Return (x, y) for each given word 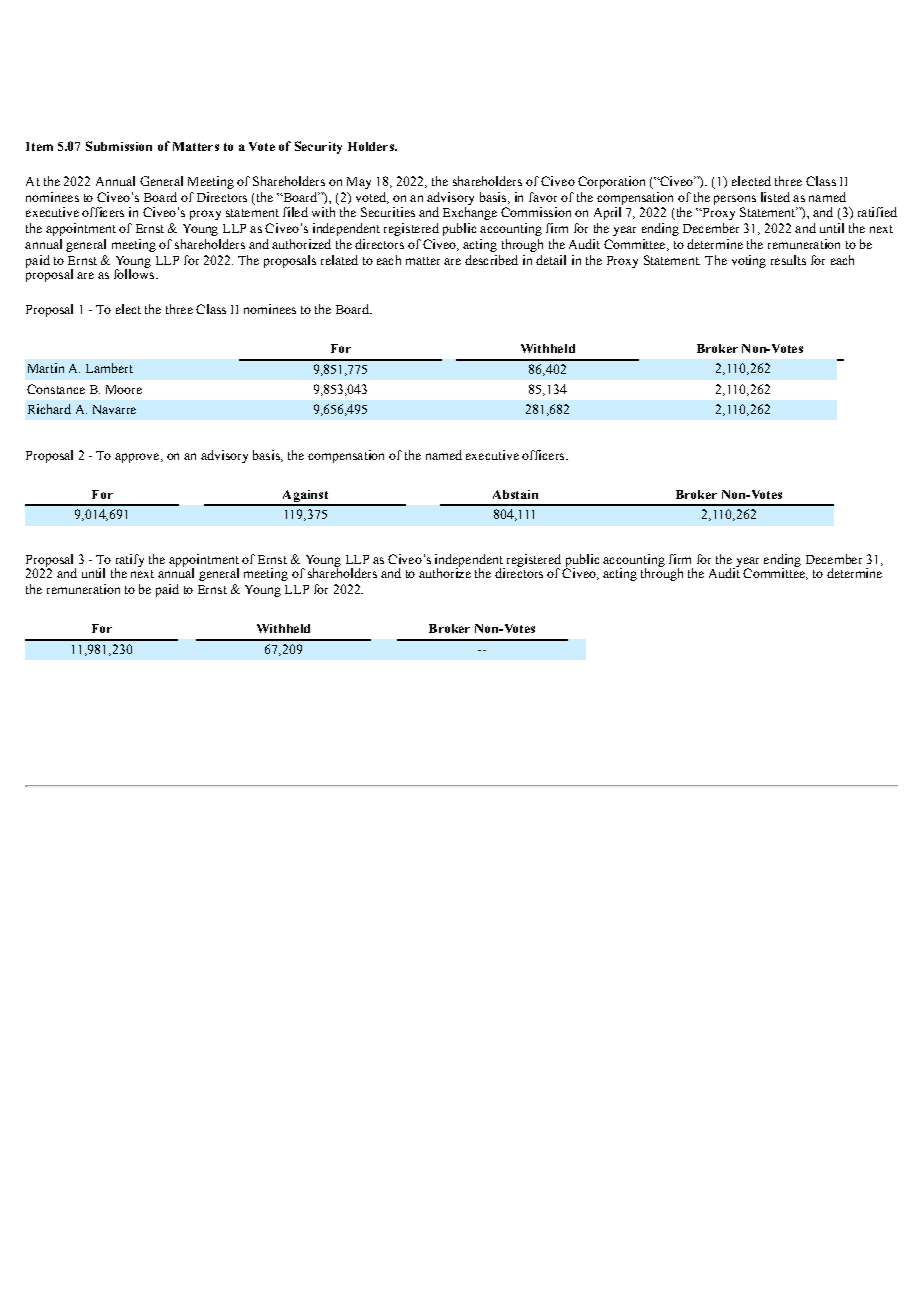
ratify (129, 561)
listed (775, 197)
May (359, 183)
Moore (124, 389)
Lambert (109, 368)
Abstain (515, 494)
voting (749, 261)
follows (135, 273)
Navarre (114, 409)
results (788, 260)
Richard (49, 409)
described (491, 260)
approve (138, 458)
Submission (119, 146)
